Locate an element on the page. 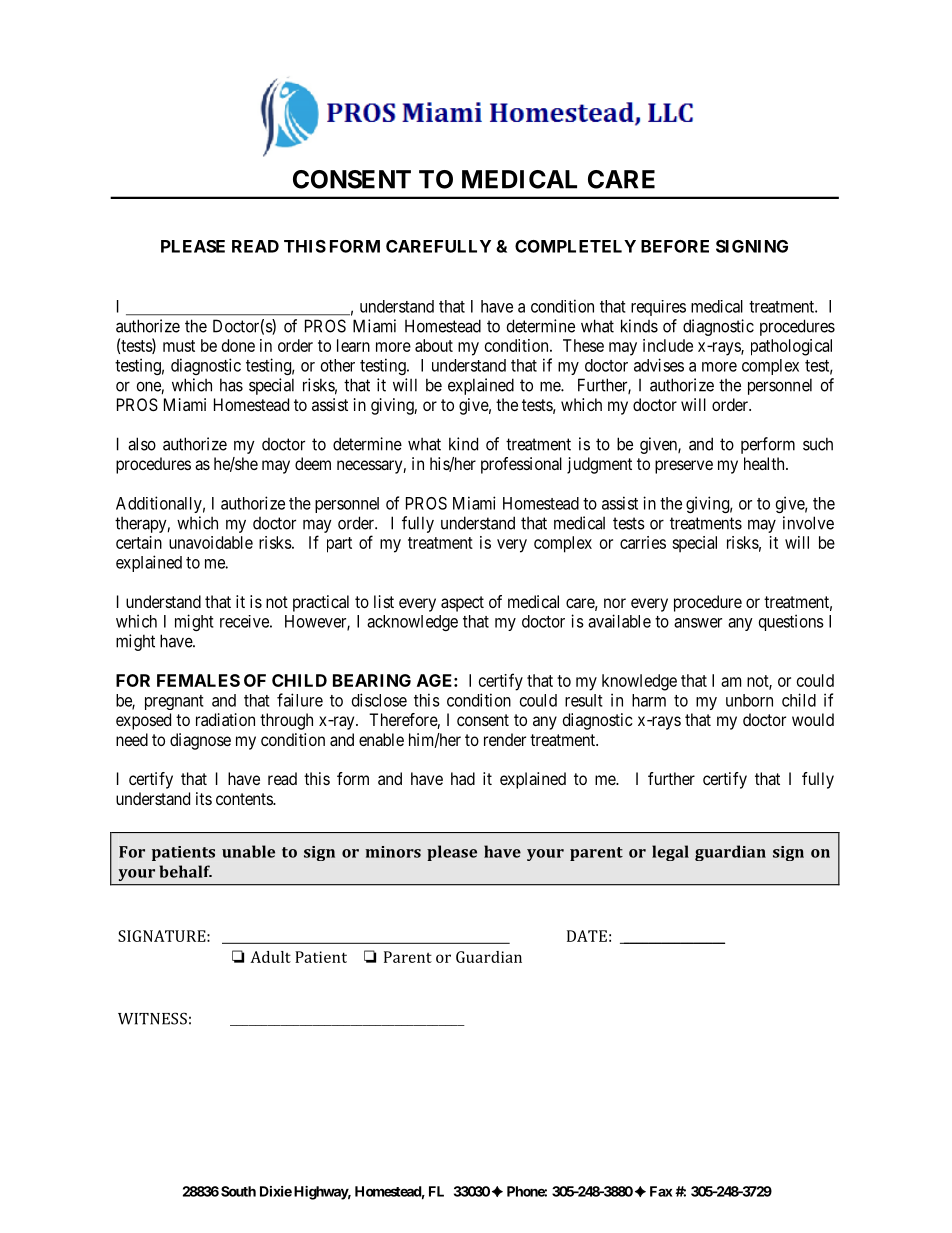 The width and height of the document is (952, 1233). unavoidable is located at coordinates (211, 542).
